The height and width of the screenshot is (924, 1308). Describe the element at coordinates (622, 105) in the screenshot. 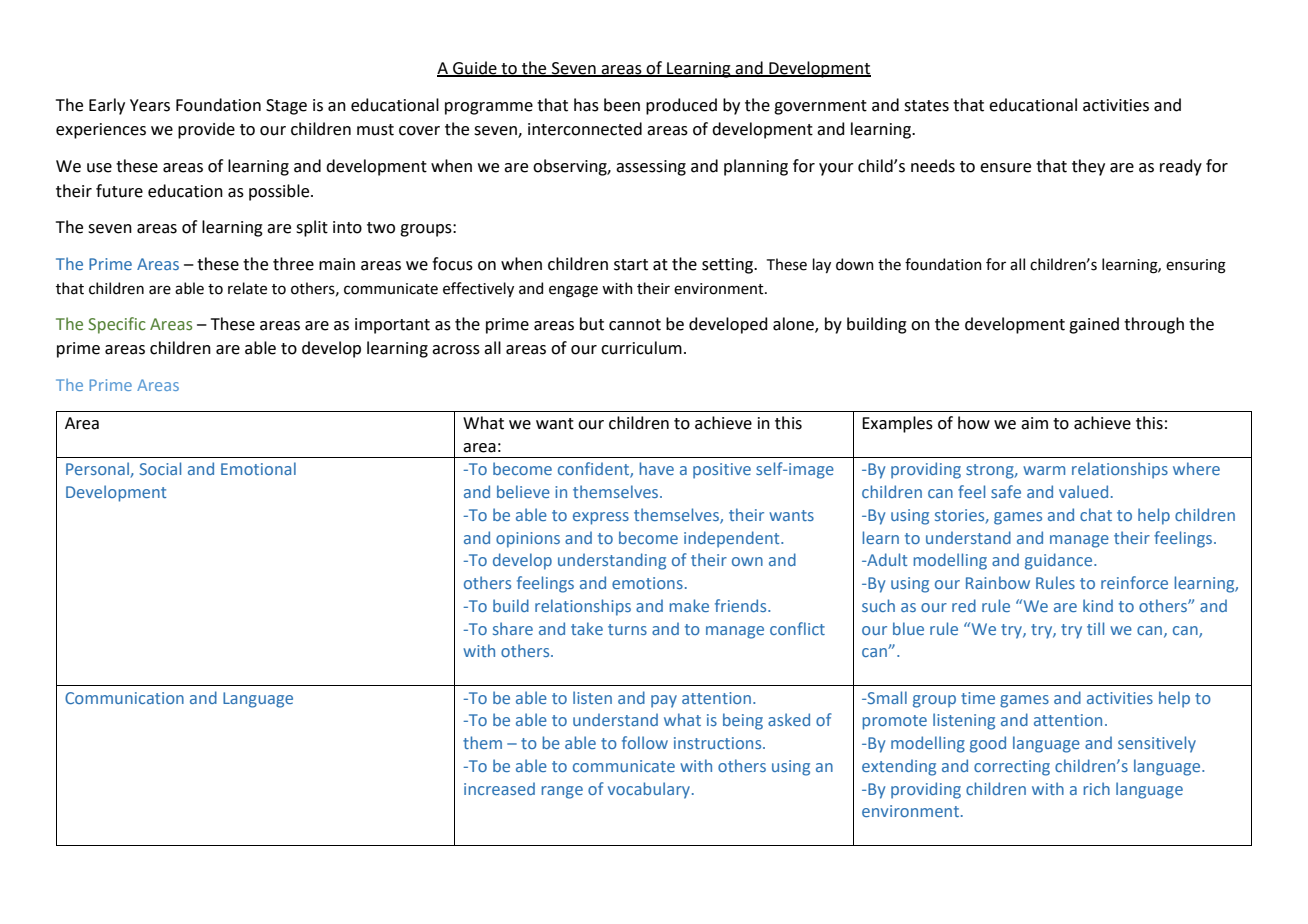

I see `been` at that location.
